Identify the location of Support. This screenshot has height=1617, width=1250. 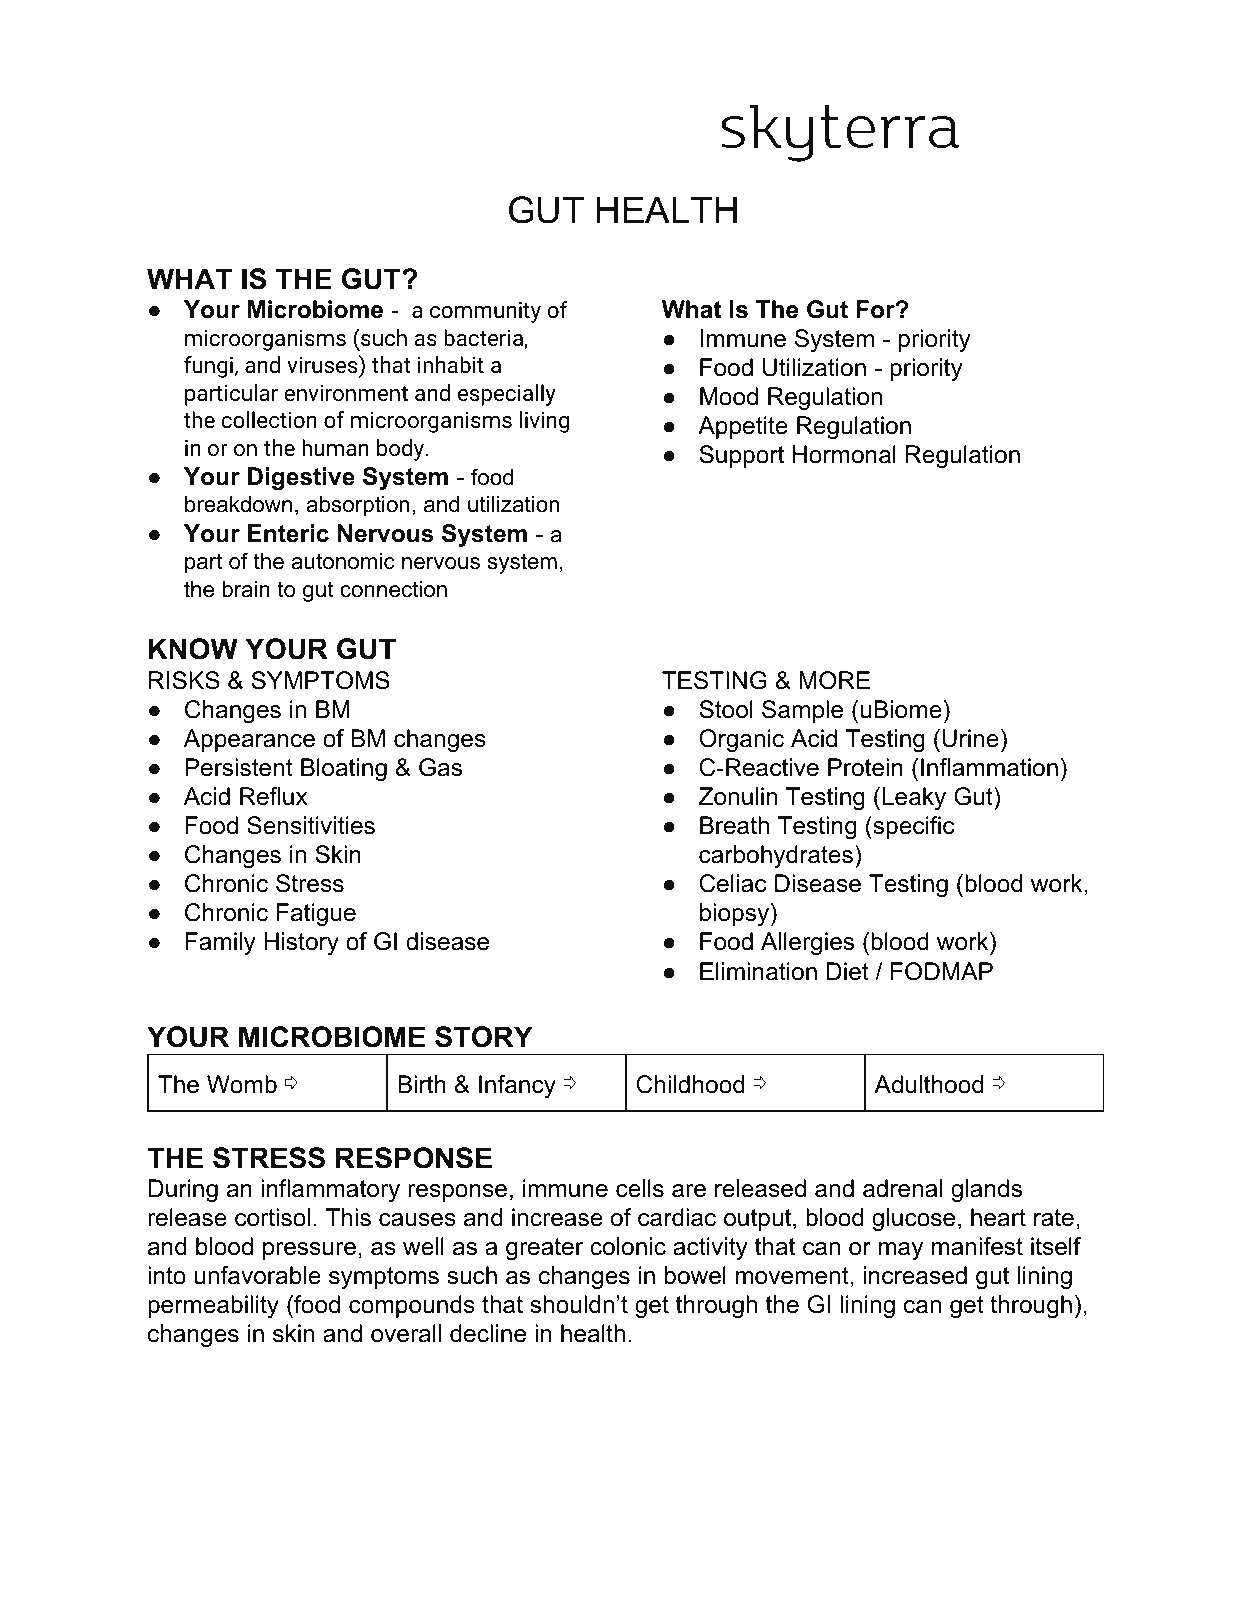
(741, 456).
